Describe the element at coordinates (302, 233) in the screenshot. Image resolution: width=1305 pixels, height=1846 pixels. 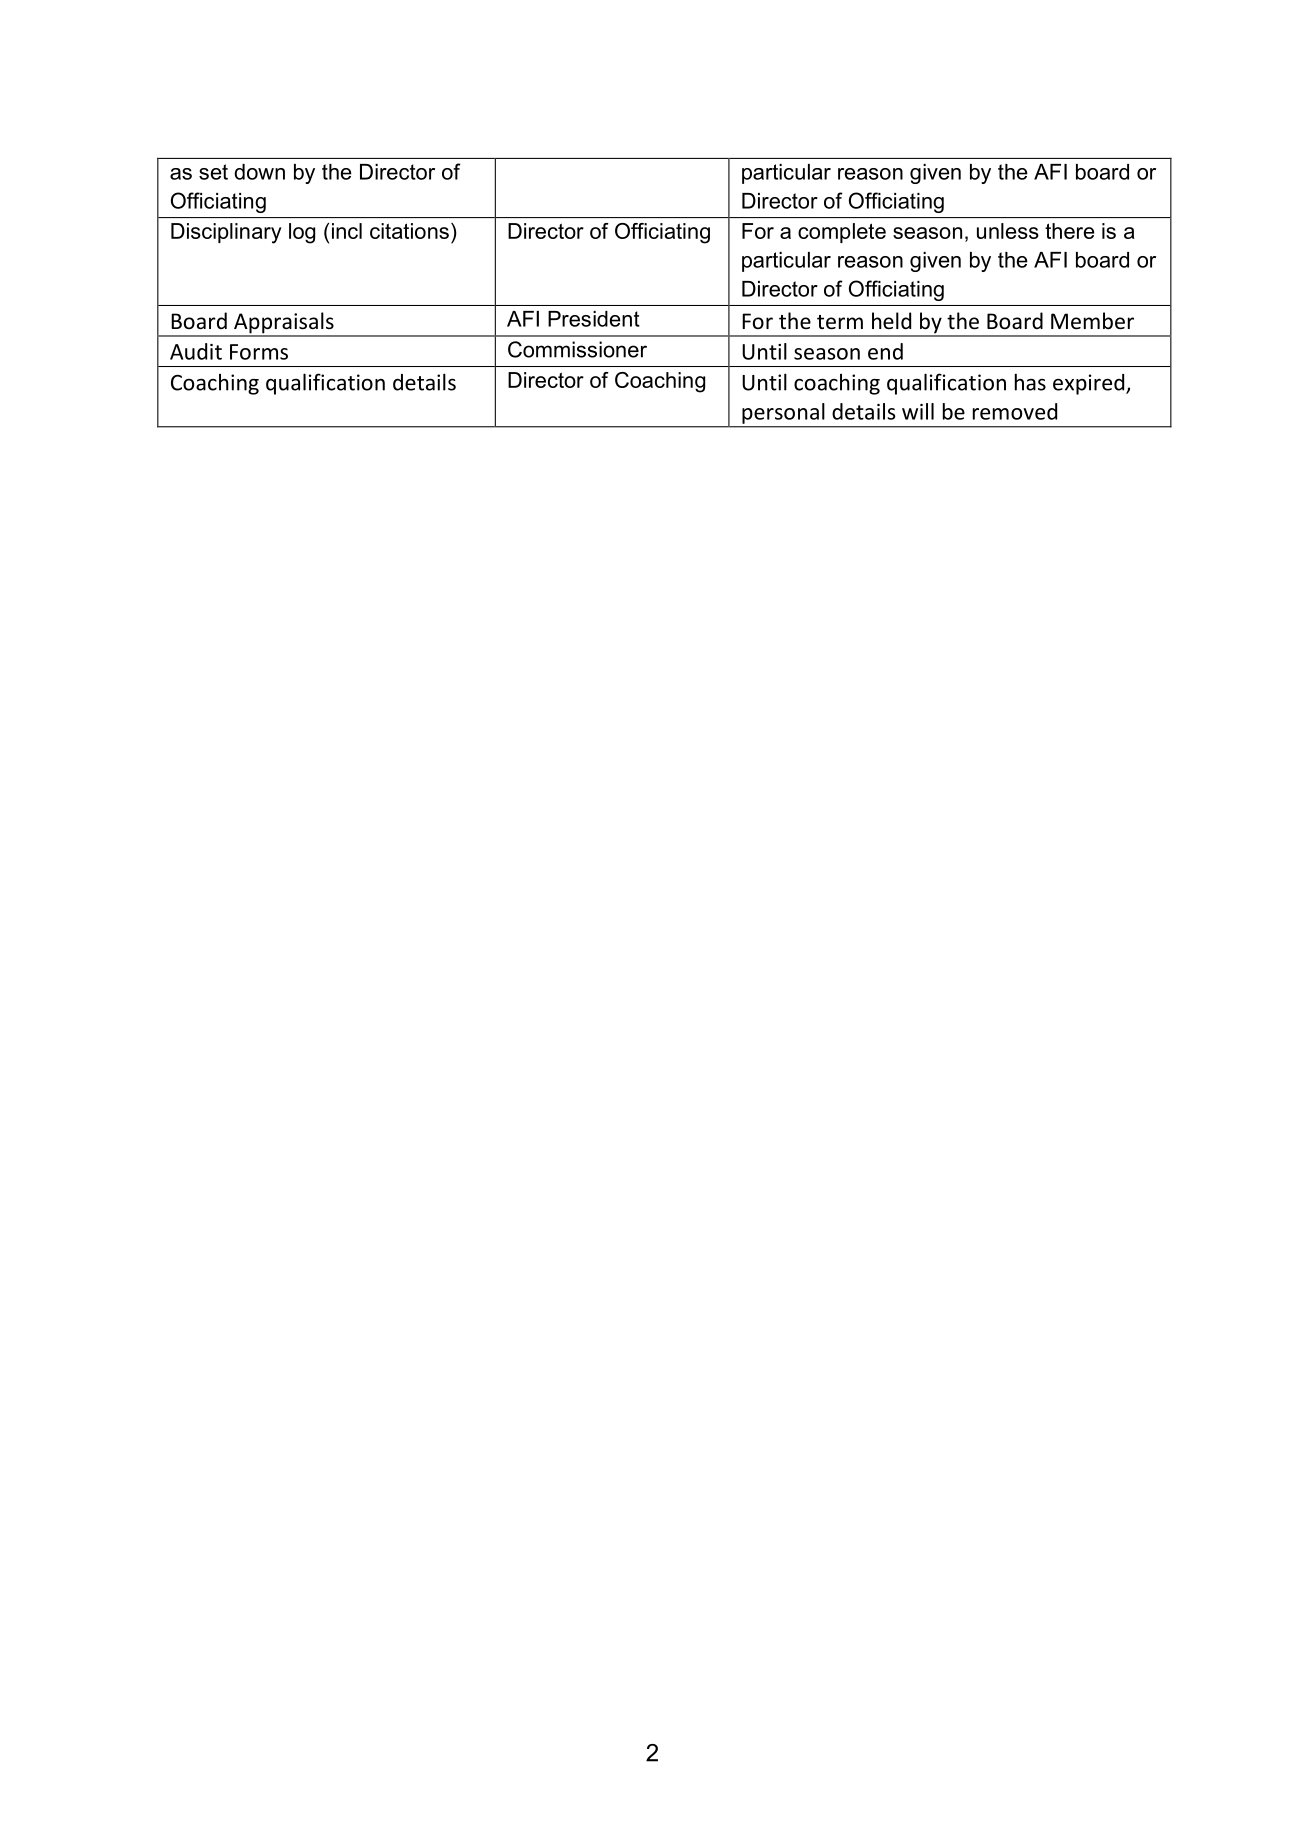
I see `log` at that location.
